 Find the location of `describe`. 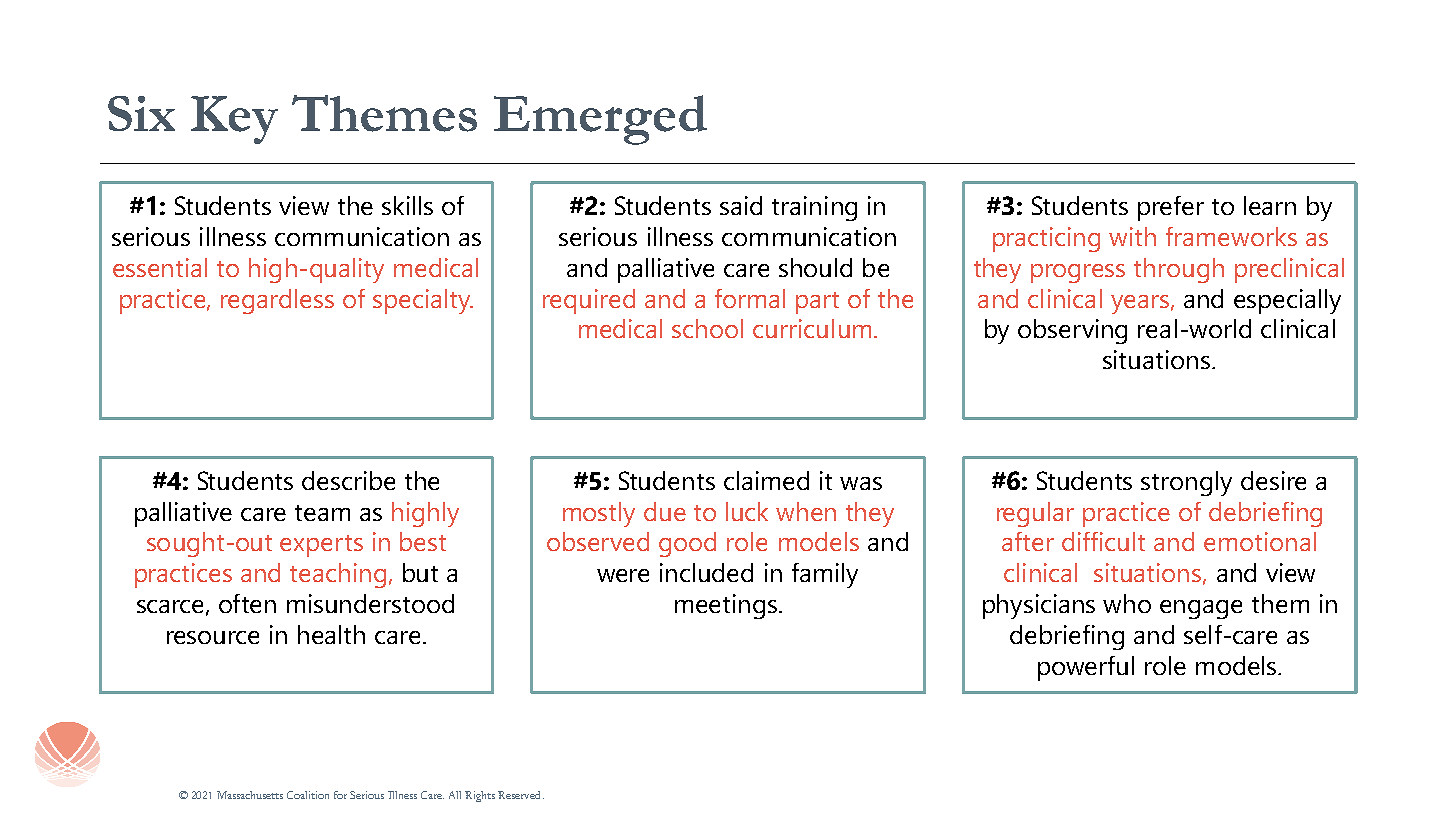

describe is located at coordinates (348, 480).
